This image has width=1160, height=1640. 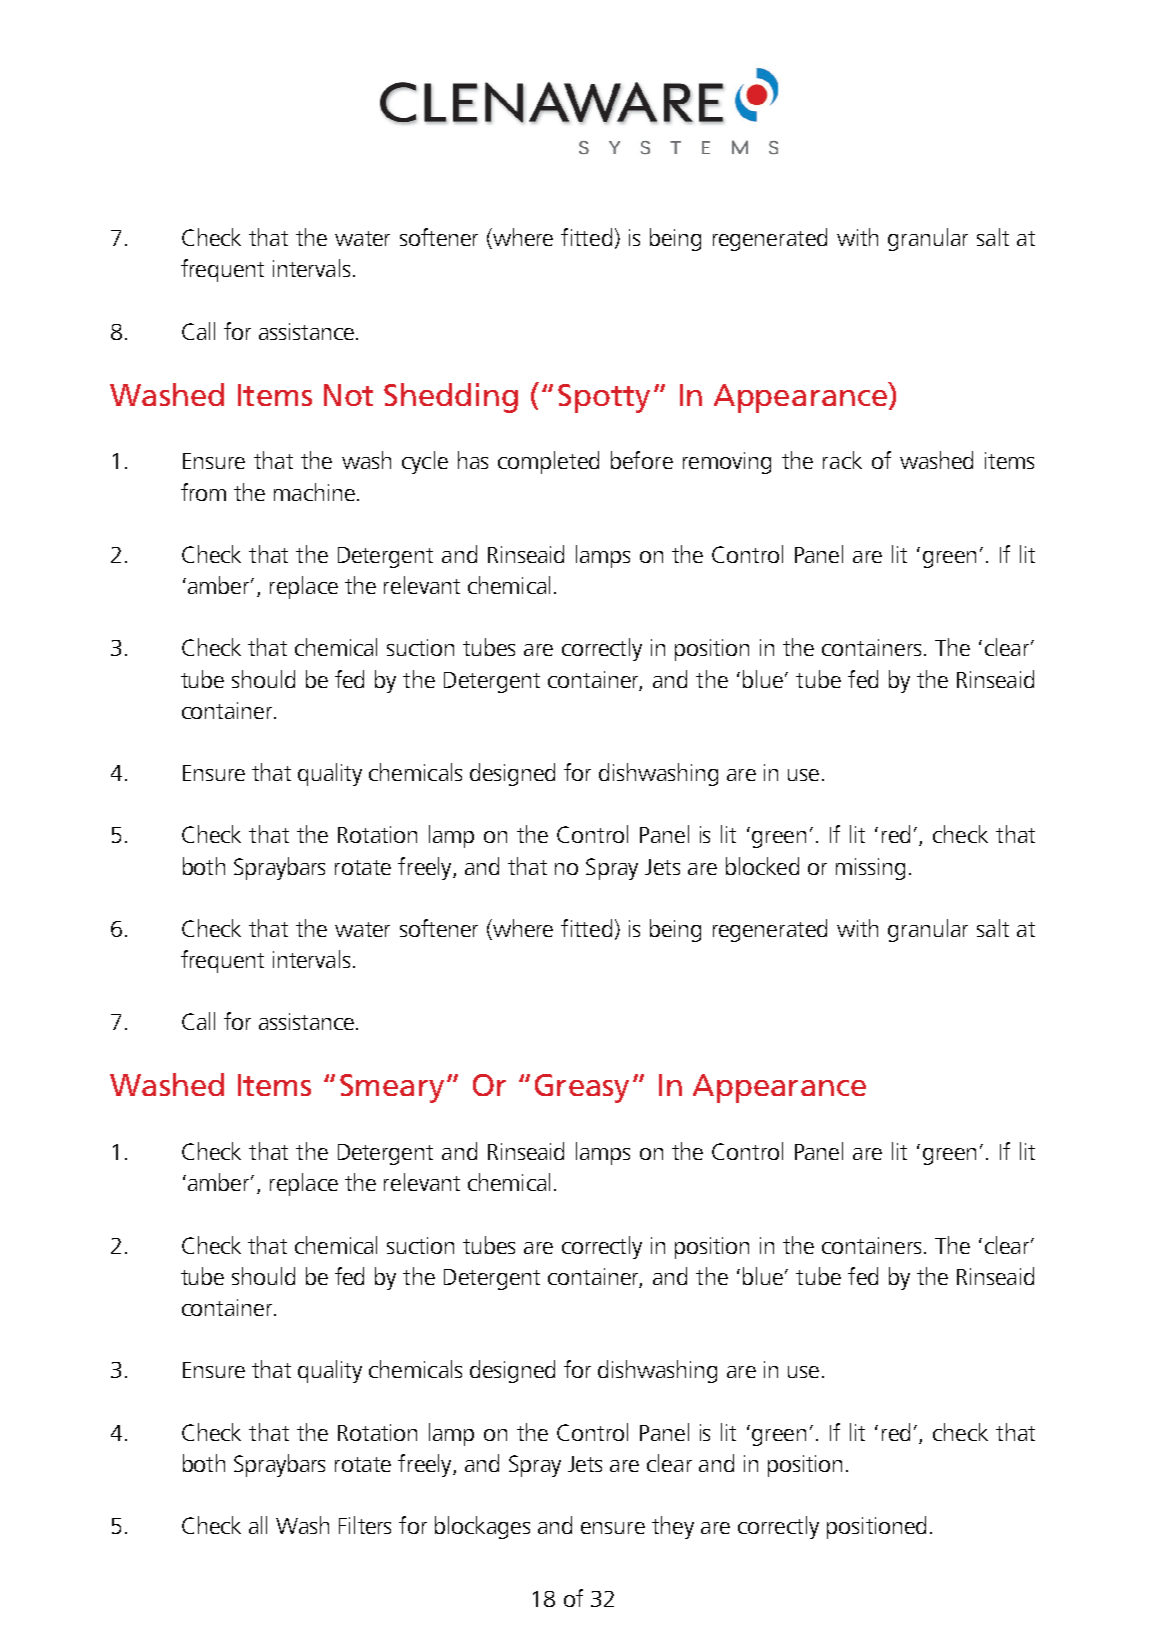 What do you see at coordinates (314, 492) in the image?
I see `machine` at bounding box center [314, 492].
